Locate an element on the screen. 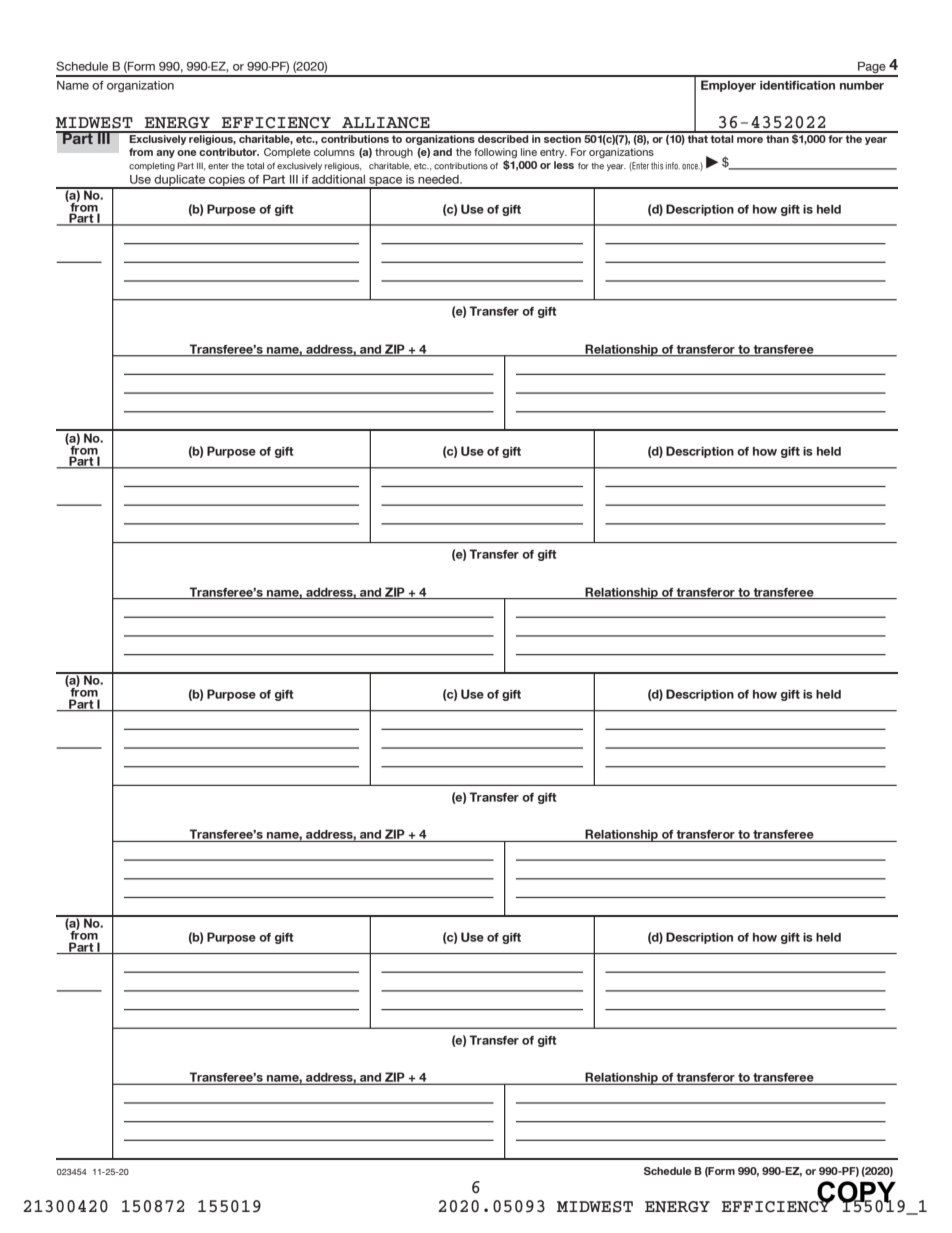 This screenshot has height=1233, width=952. Complete is located at coordinates (287, 153).
